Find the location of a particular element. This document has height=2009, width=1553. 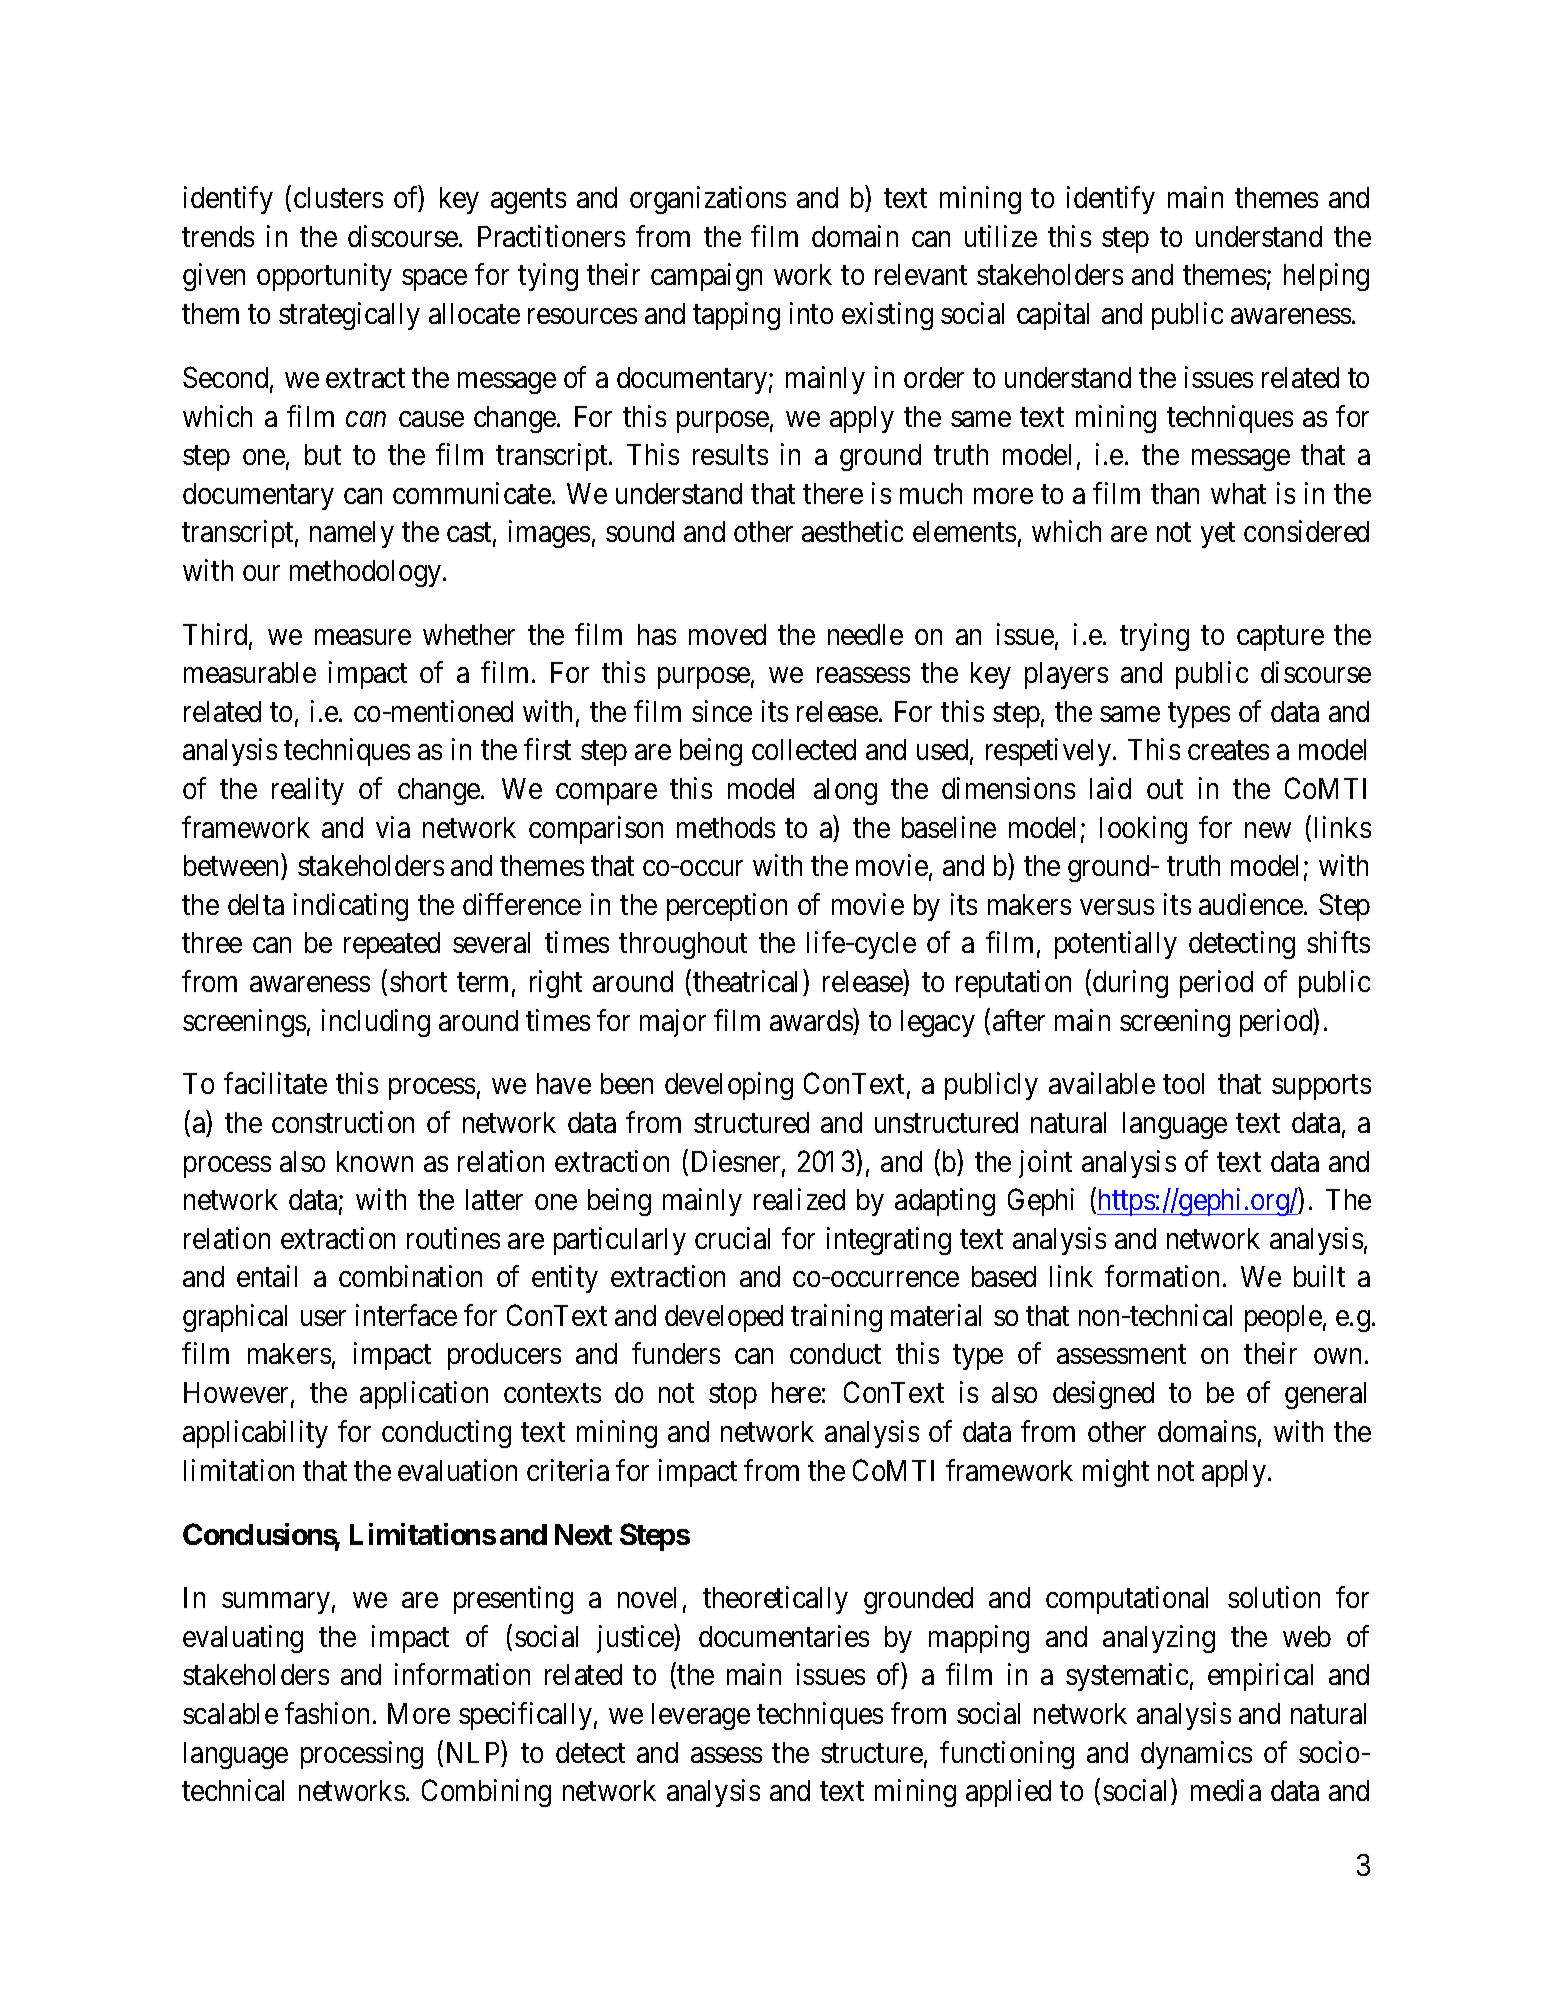

including is located at coordinates (376, 1023).
